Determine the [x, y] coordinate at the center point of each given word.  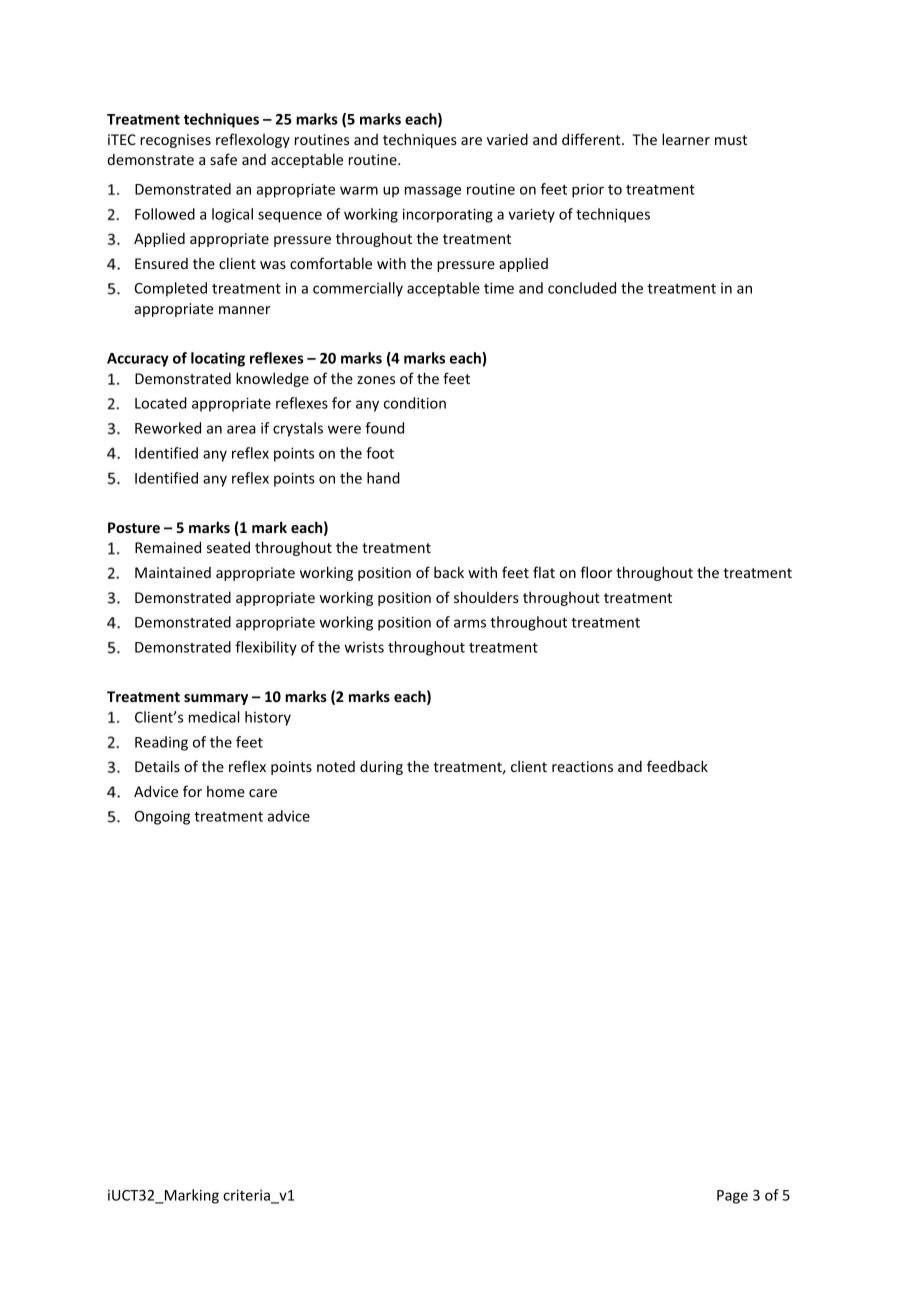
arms [470, 623]
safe [223, 159]
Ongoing [162, 818]
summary [216, 699]
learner [686, 139]
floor [596, 572]
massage [433, 192]
